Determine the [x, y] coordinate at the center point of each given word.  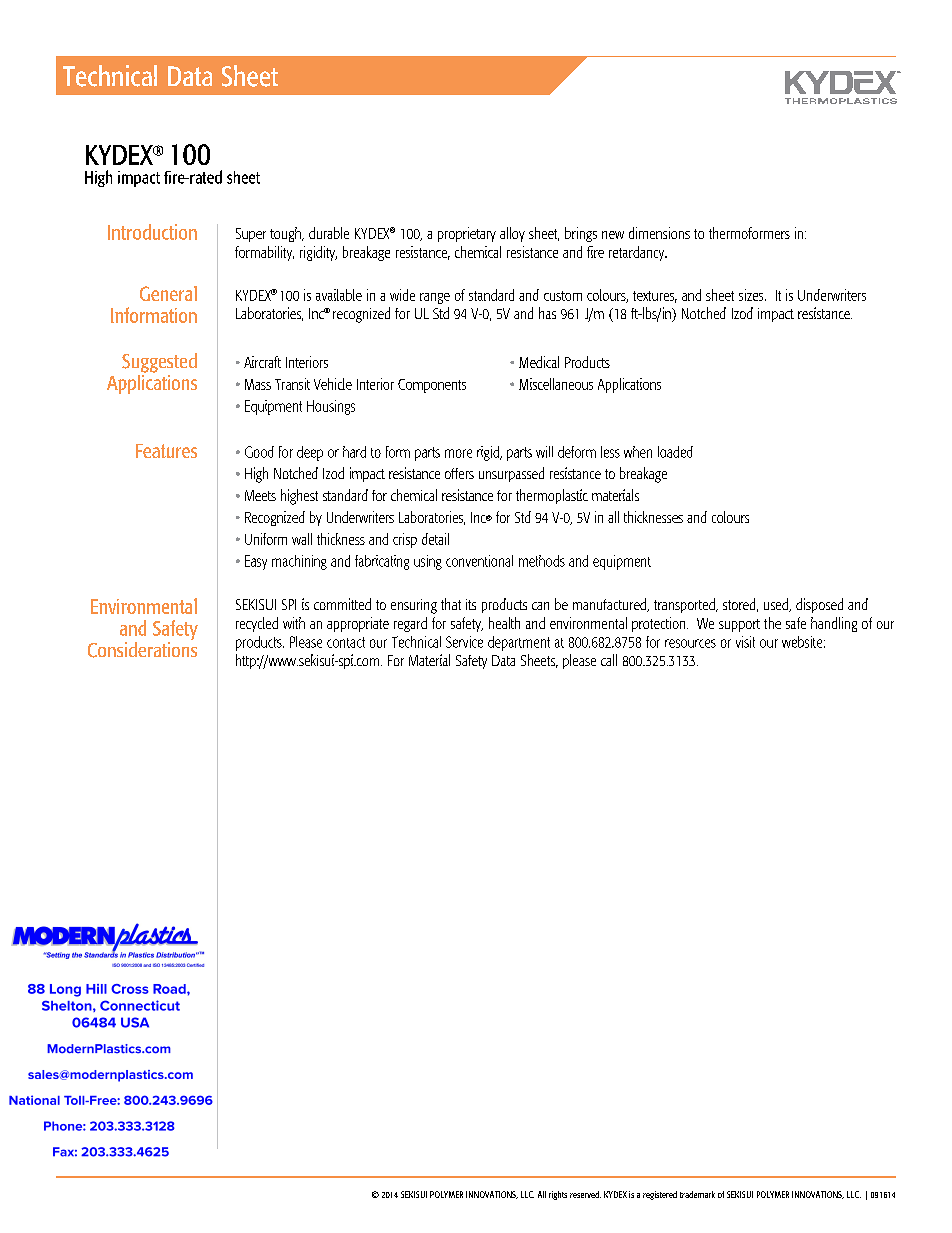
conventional [479, 561]
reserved [585, 1194]
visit [745, 642]
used [777, 605]
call [609, 660]
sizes [752, 295]
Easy [256, 562]
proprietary [467, 234]
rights [558, 1195]
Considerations [142, 648]
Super [251, 235]
